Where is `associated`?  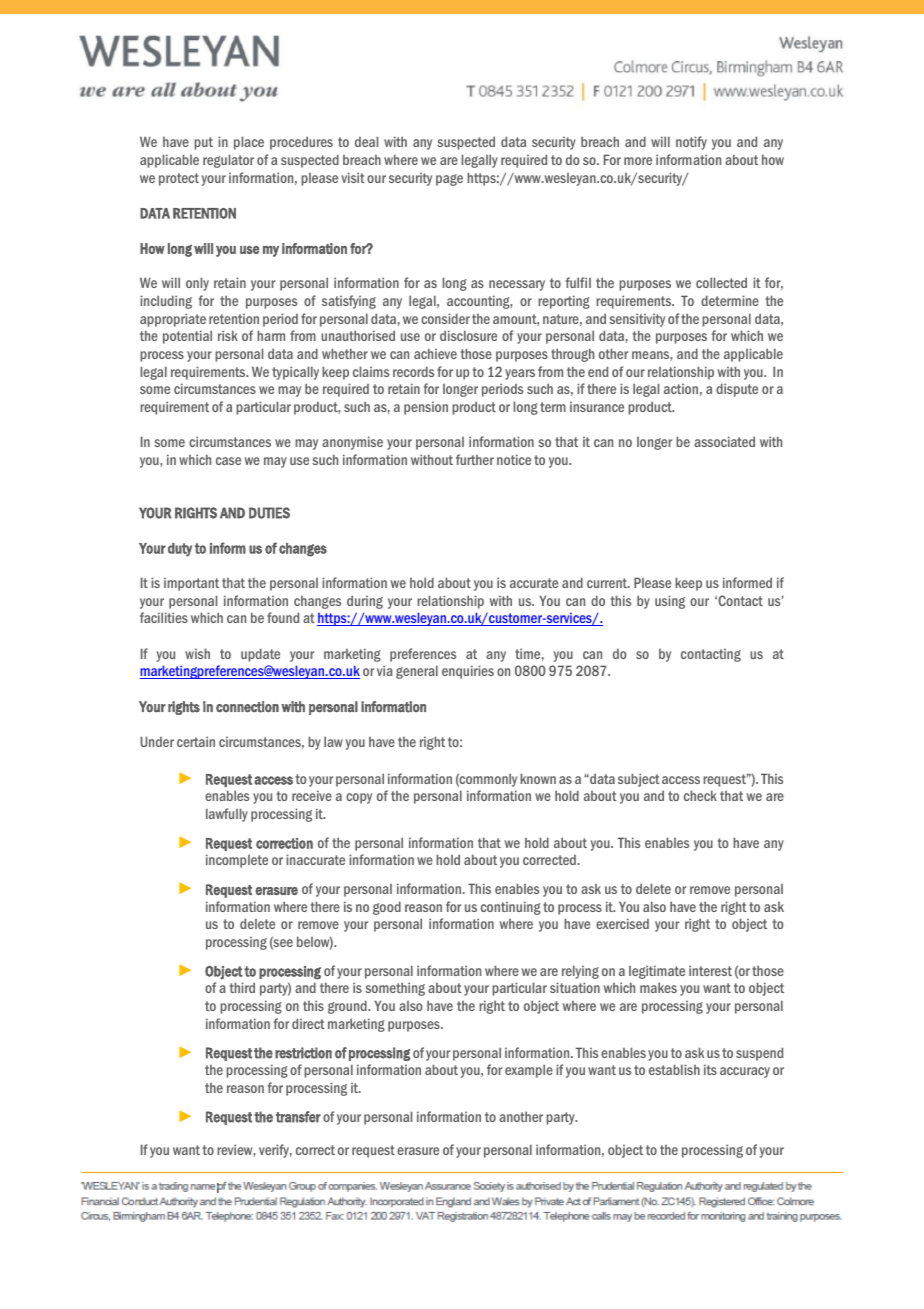 associated is located at coordinates (724, 441).
